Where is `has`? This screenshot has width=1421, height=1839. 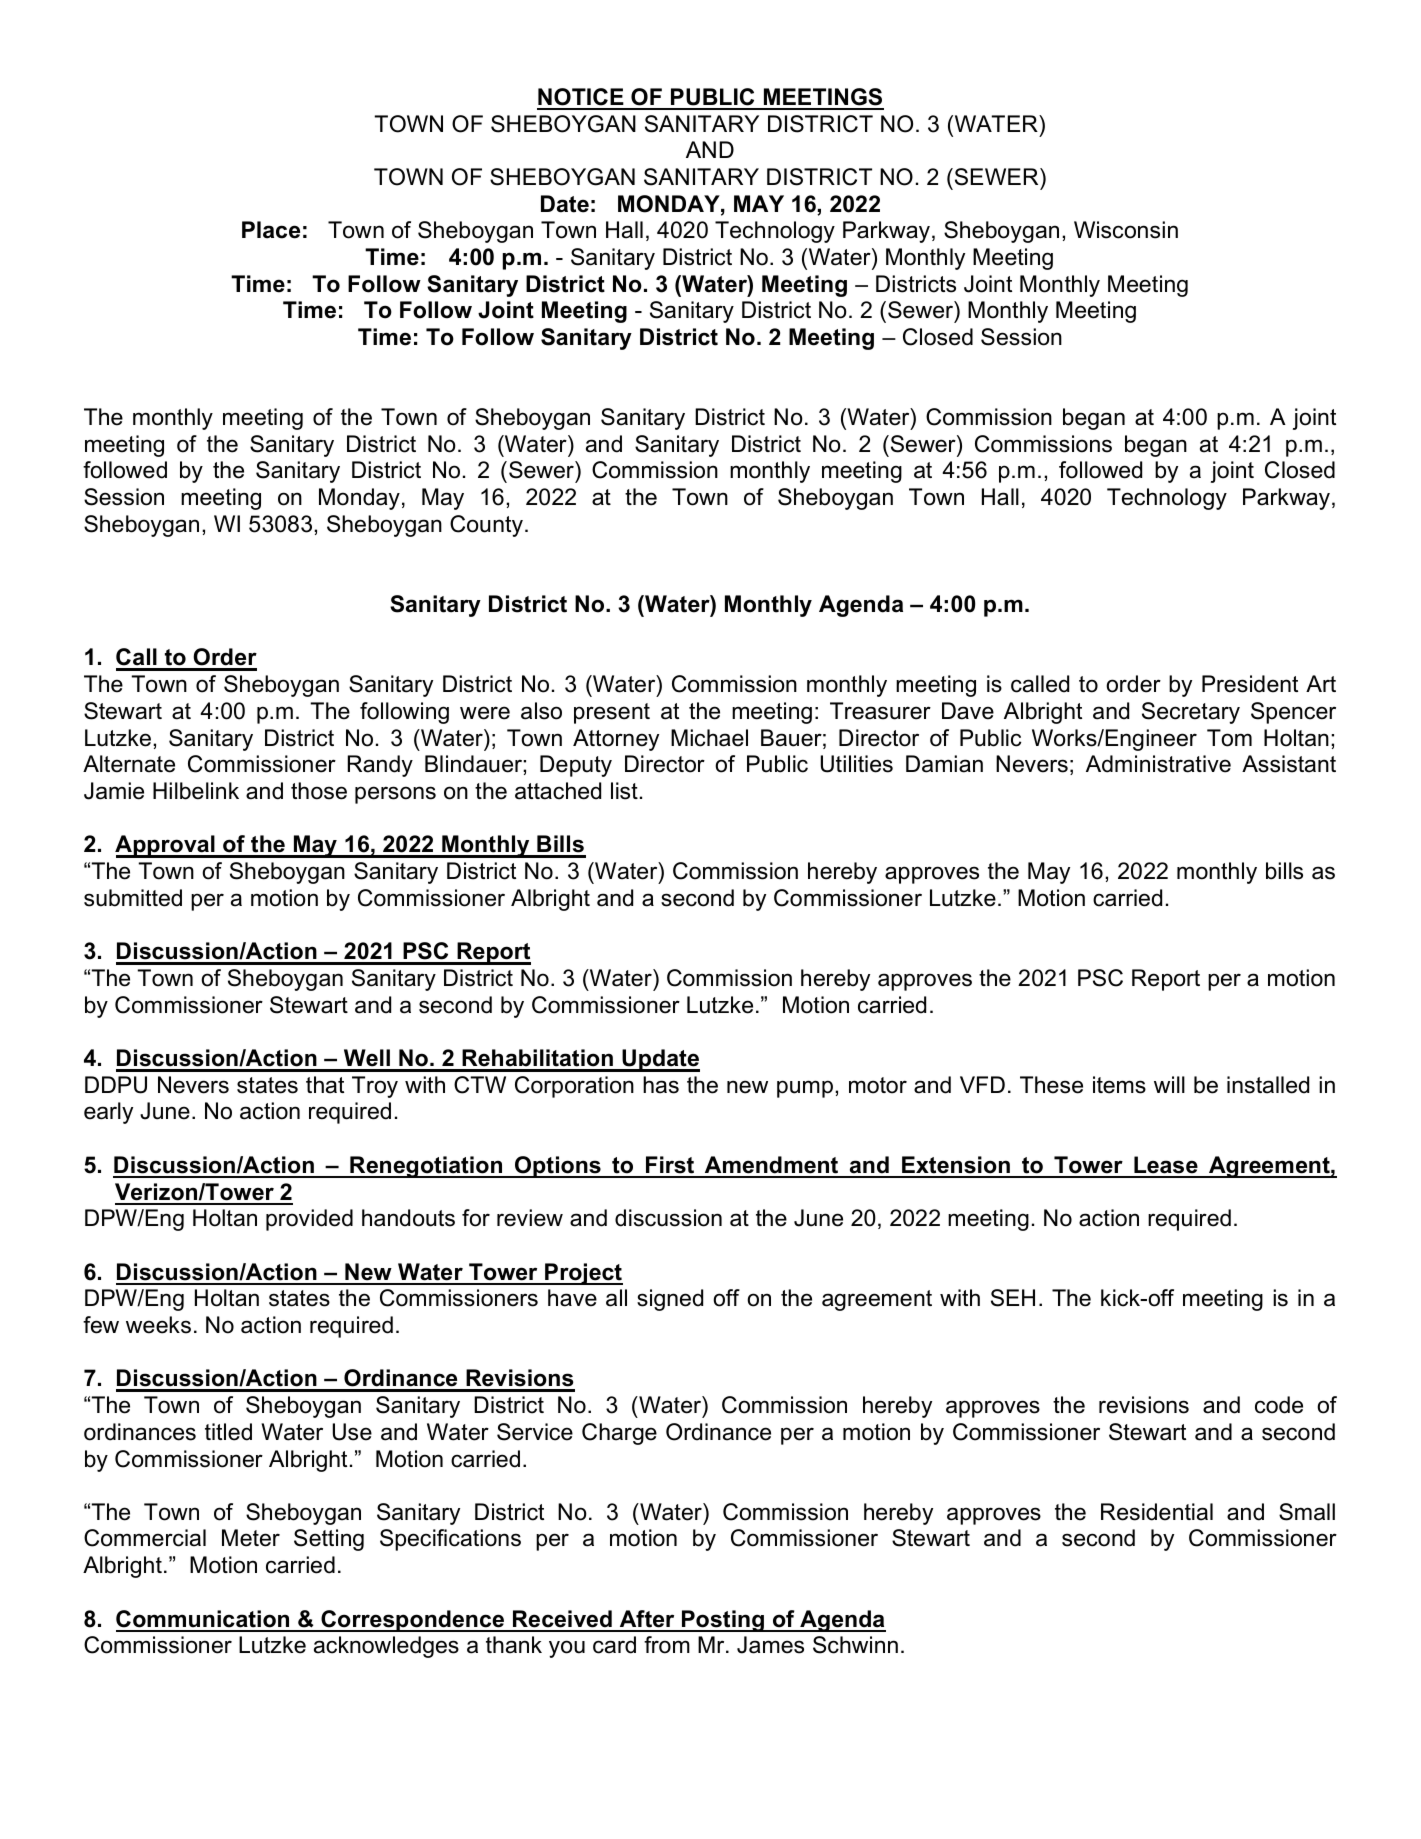 has is located at coordinates (661, 1085).
